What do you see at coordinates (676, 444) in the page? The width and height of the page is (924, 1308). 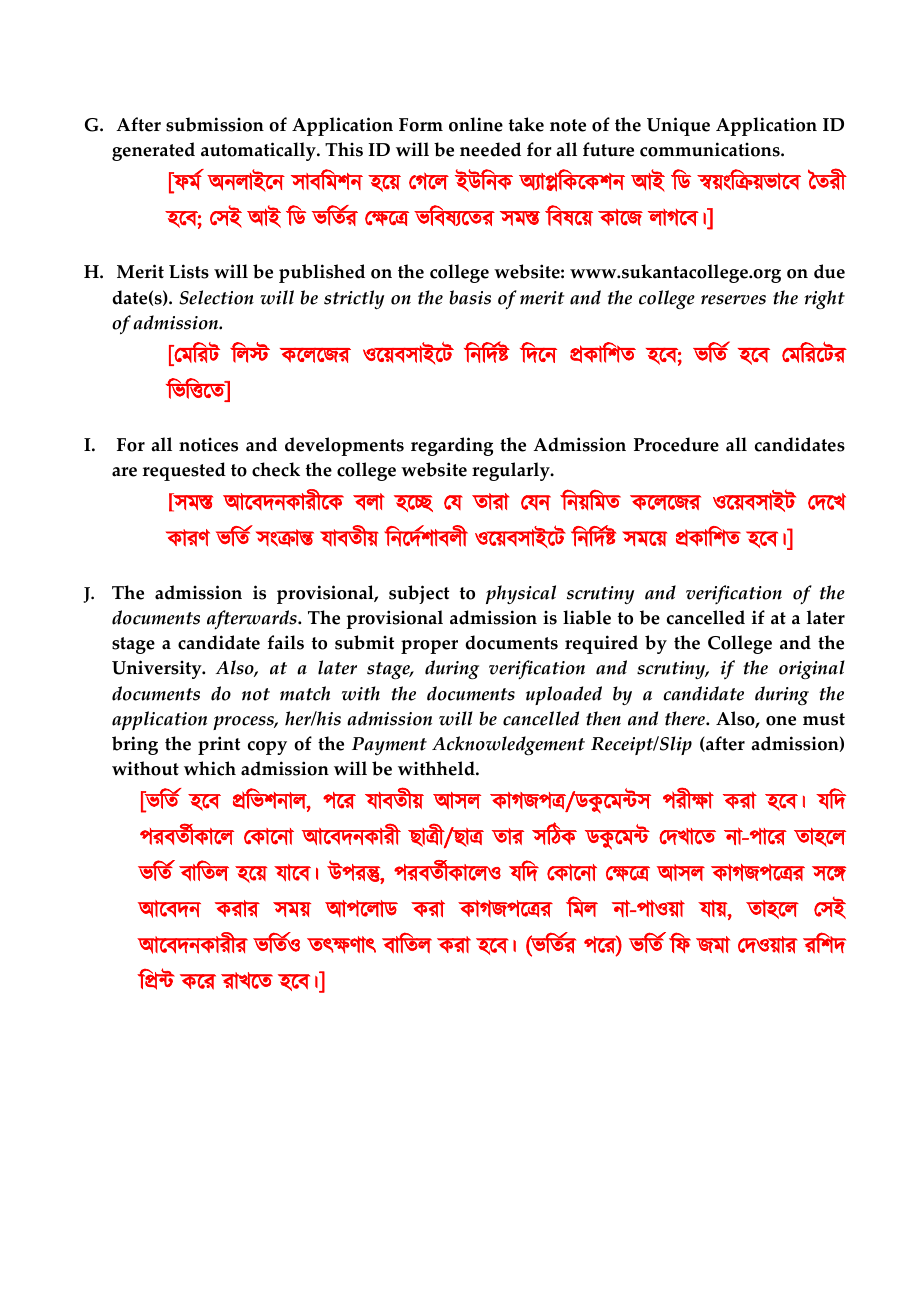 I see `Procedure` at bounding box center [676, 444].
